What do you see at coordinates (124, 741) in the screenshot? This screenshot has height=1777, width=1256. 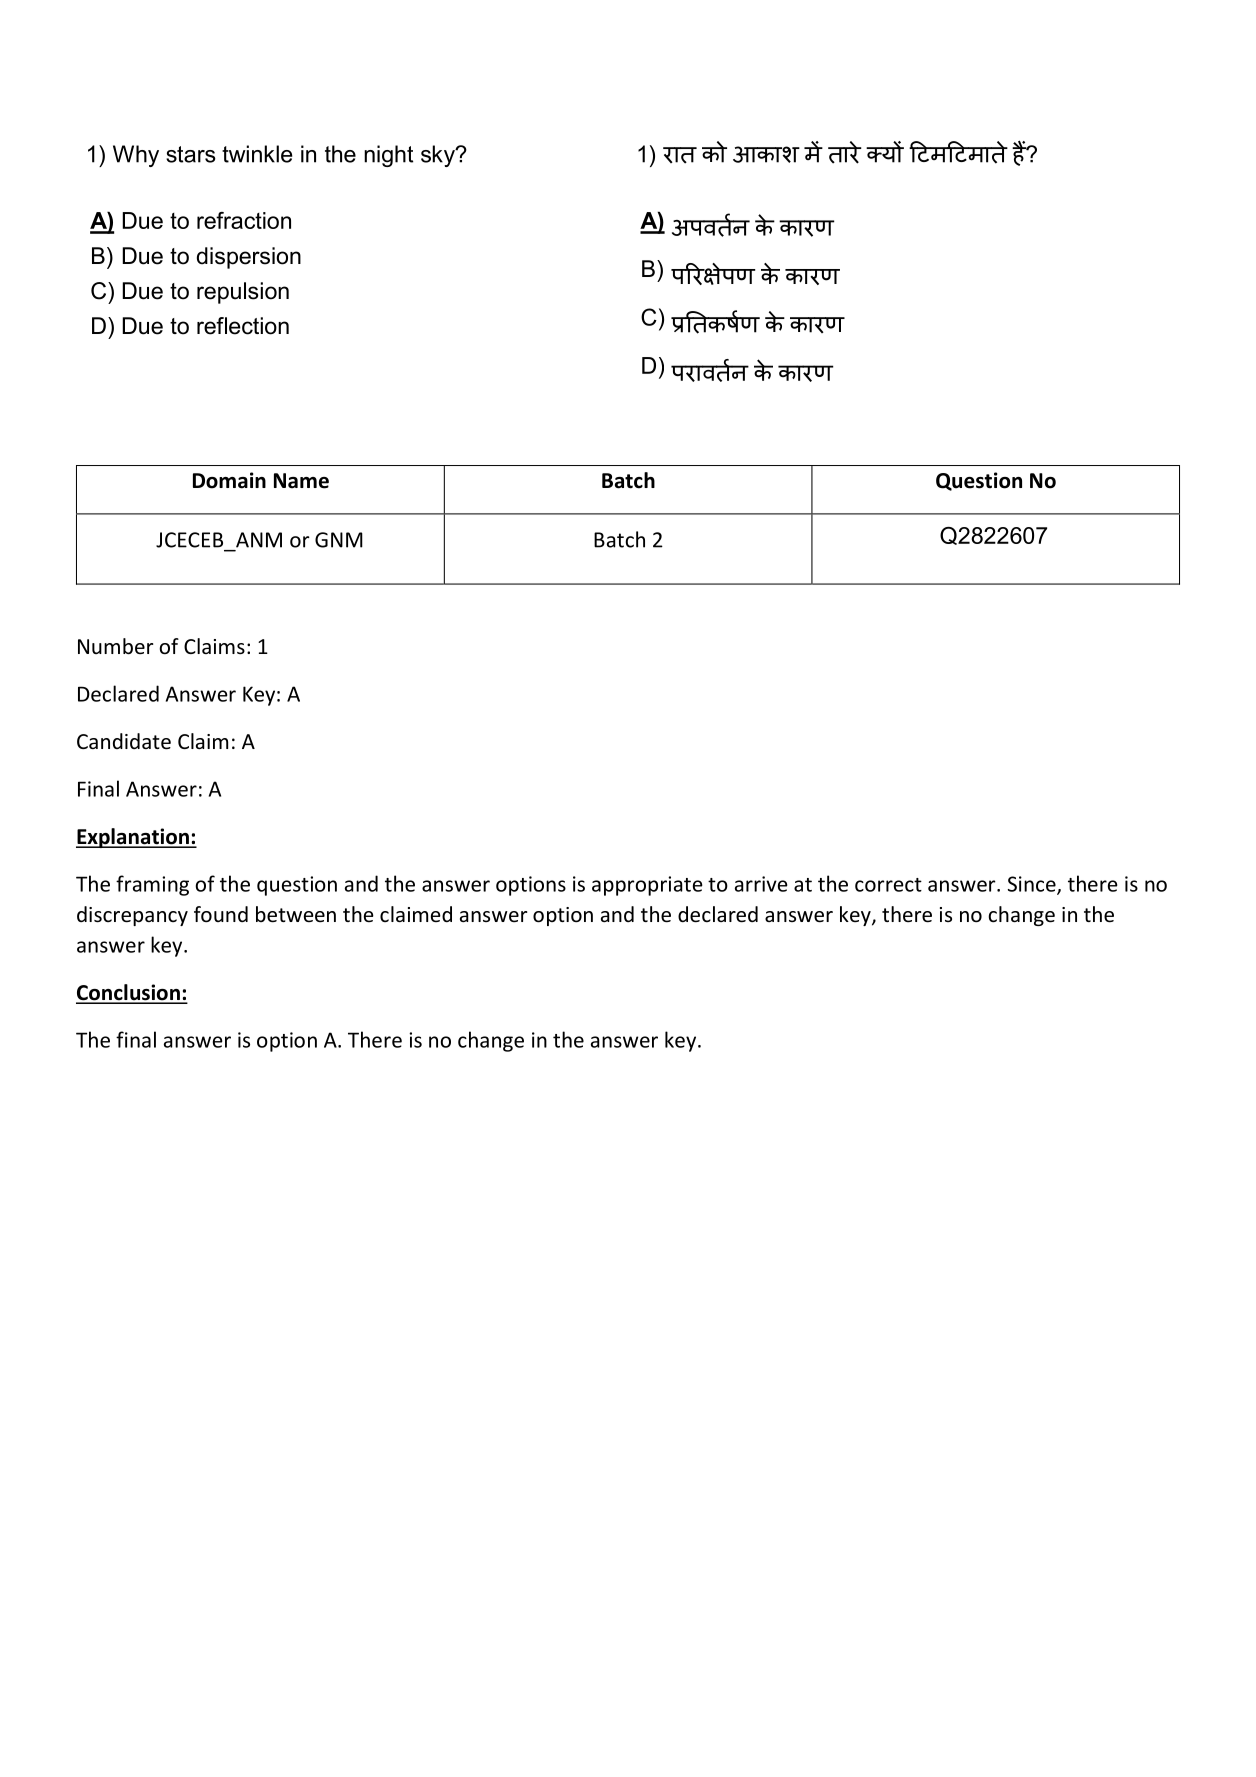 I see `Candidate` at bounding box center [124, 741].
